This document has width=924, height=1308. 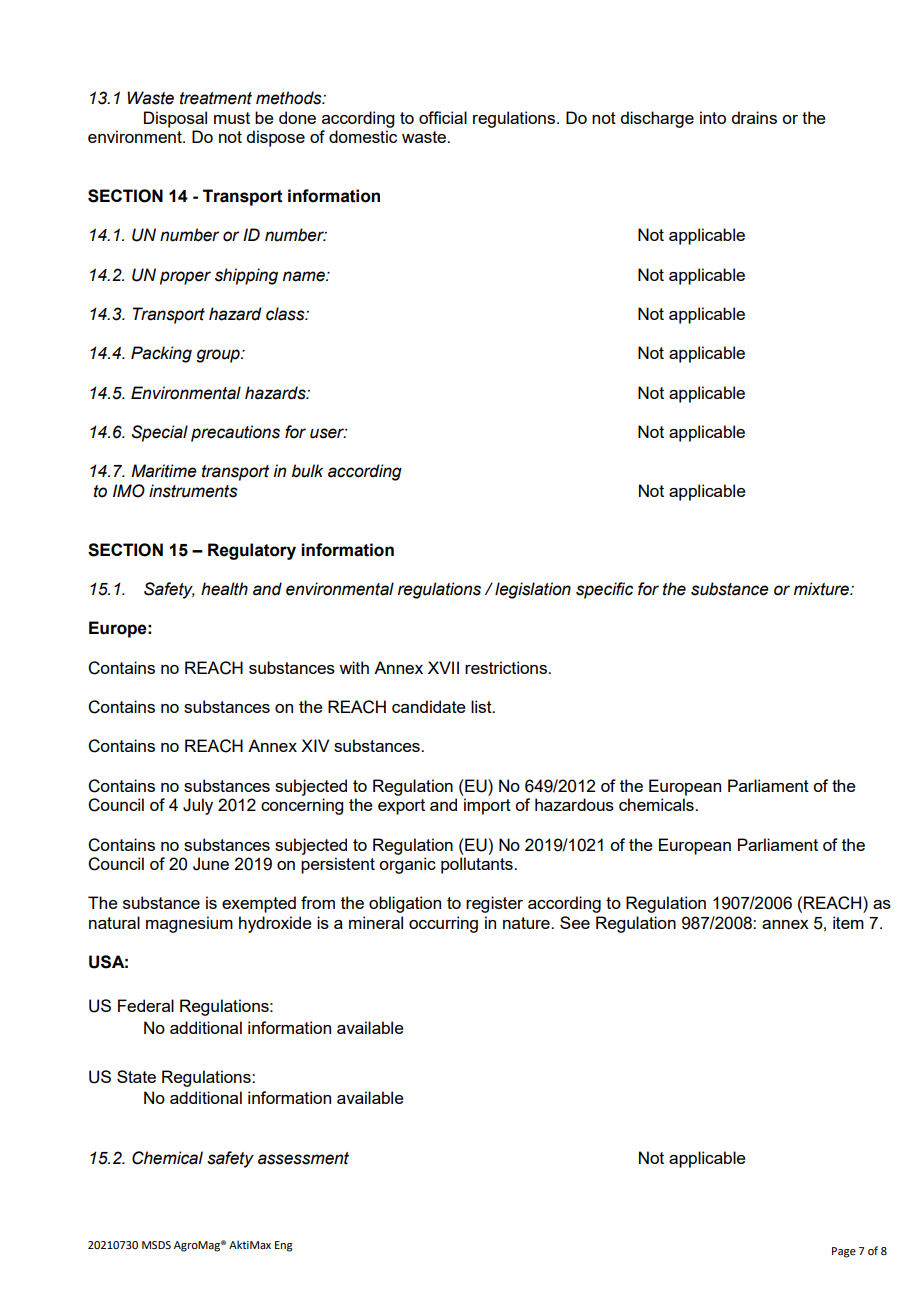 What do you see at coordinates (844, 1252) in the document?
I see `Page` at bounding box center [844, 1252].
